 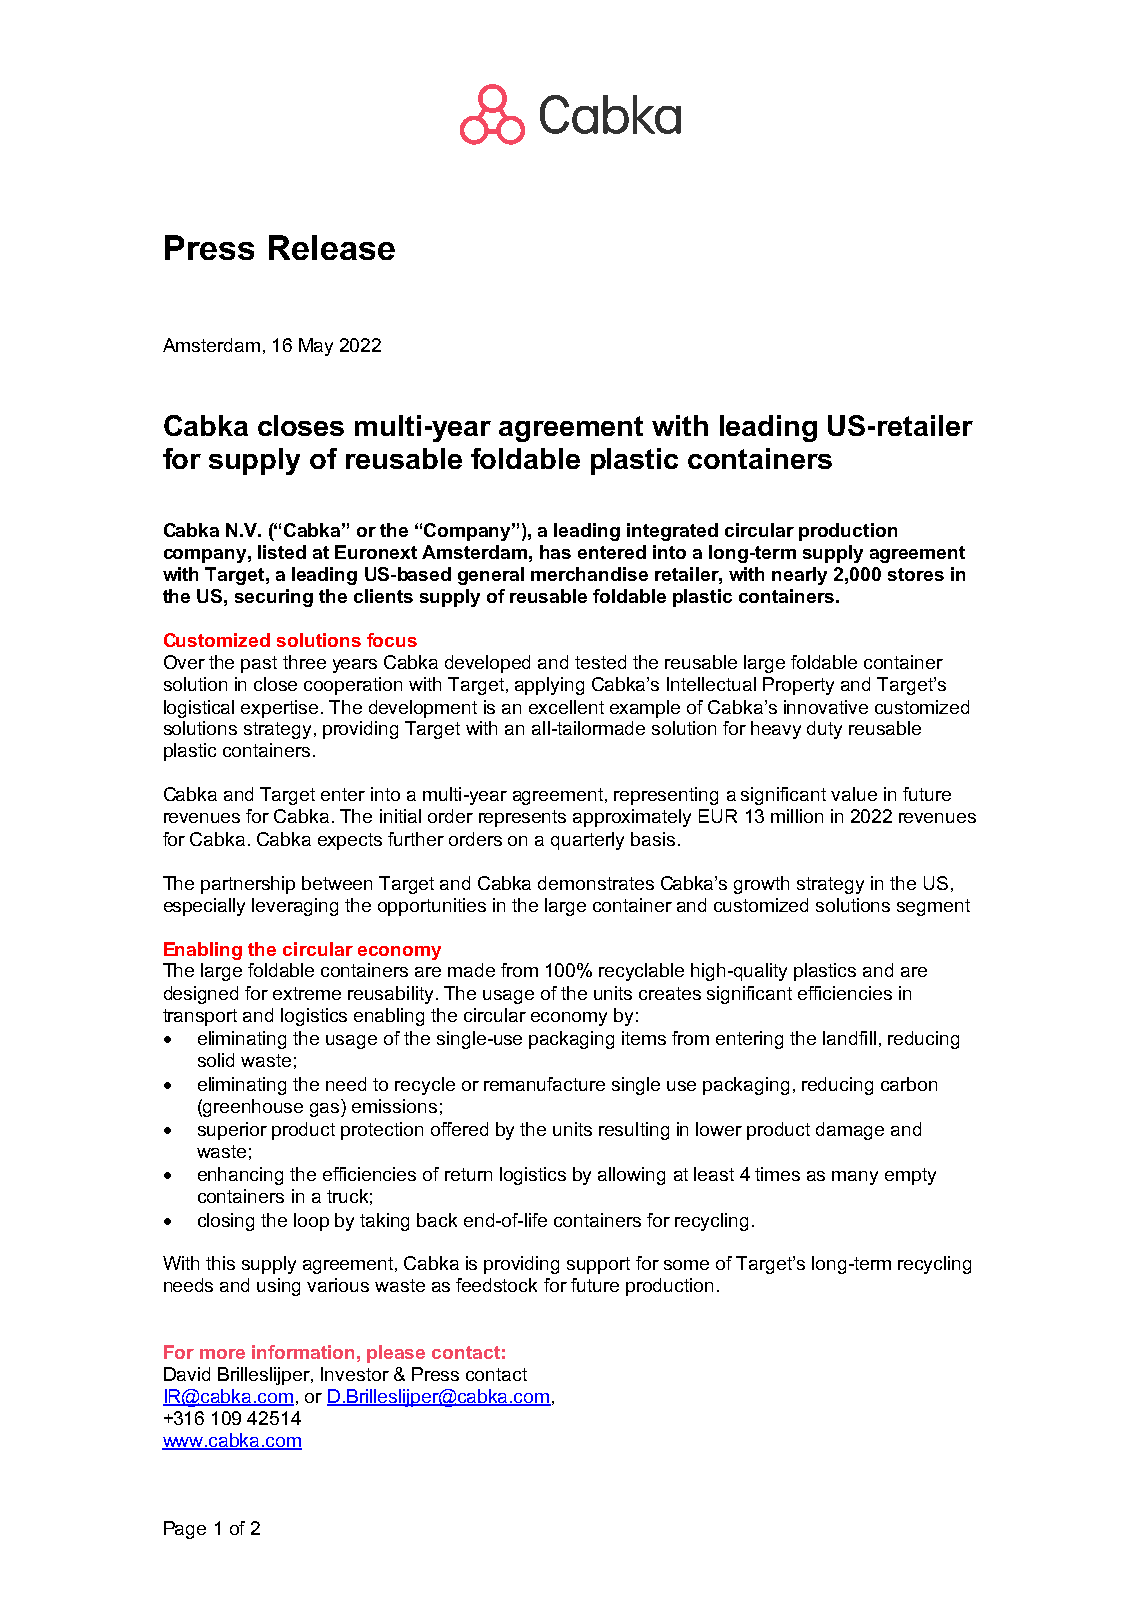 What do you see at coordinates (855, 1178) in the document?
I see `many` at bounding box center [855, 1178].
